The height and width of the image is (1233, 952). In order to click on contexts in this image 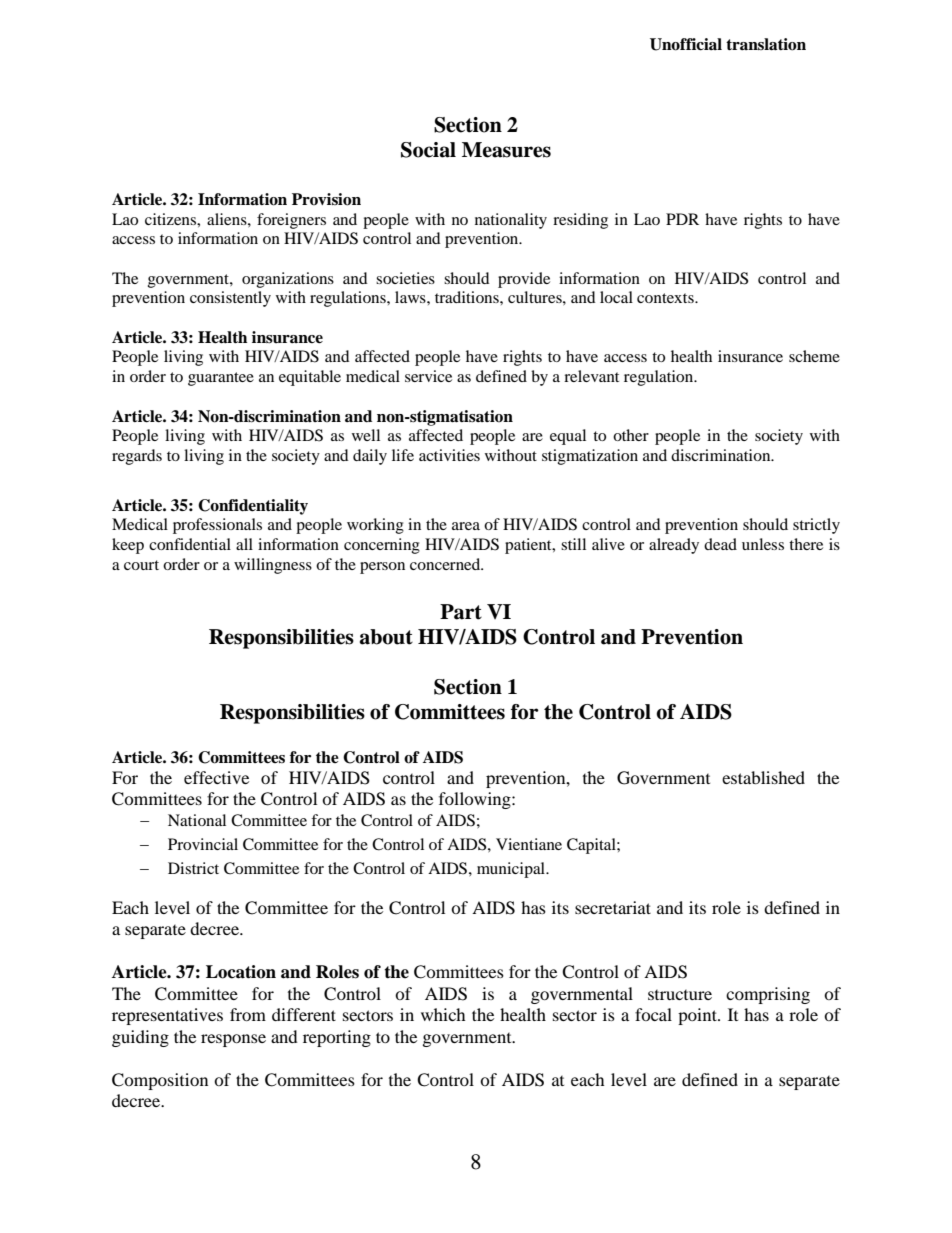, I will do `click(666, 298)`.
